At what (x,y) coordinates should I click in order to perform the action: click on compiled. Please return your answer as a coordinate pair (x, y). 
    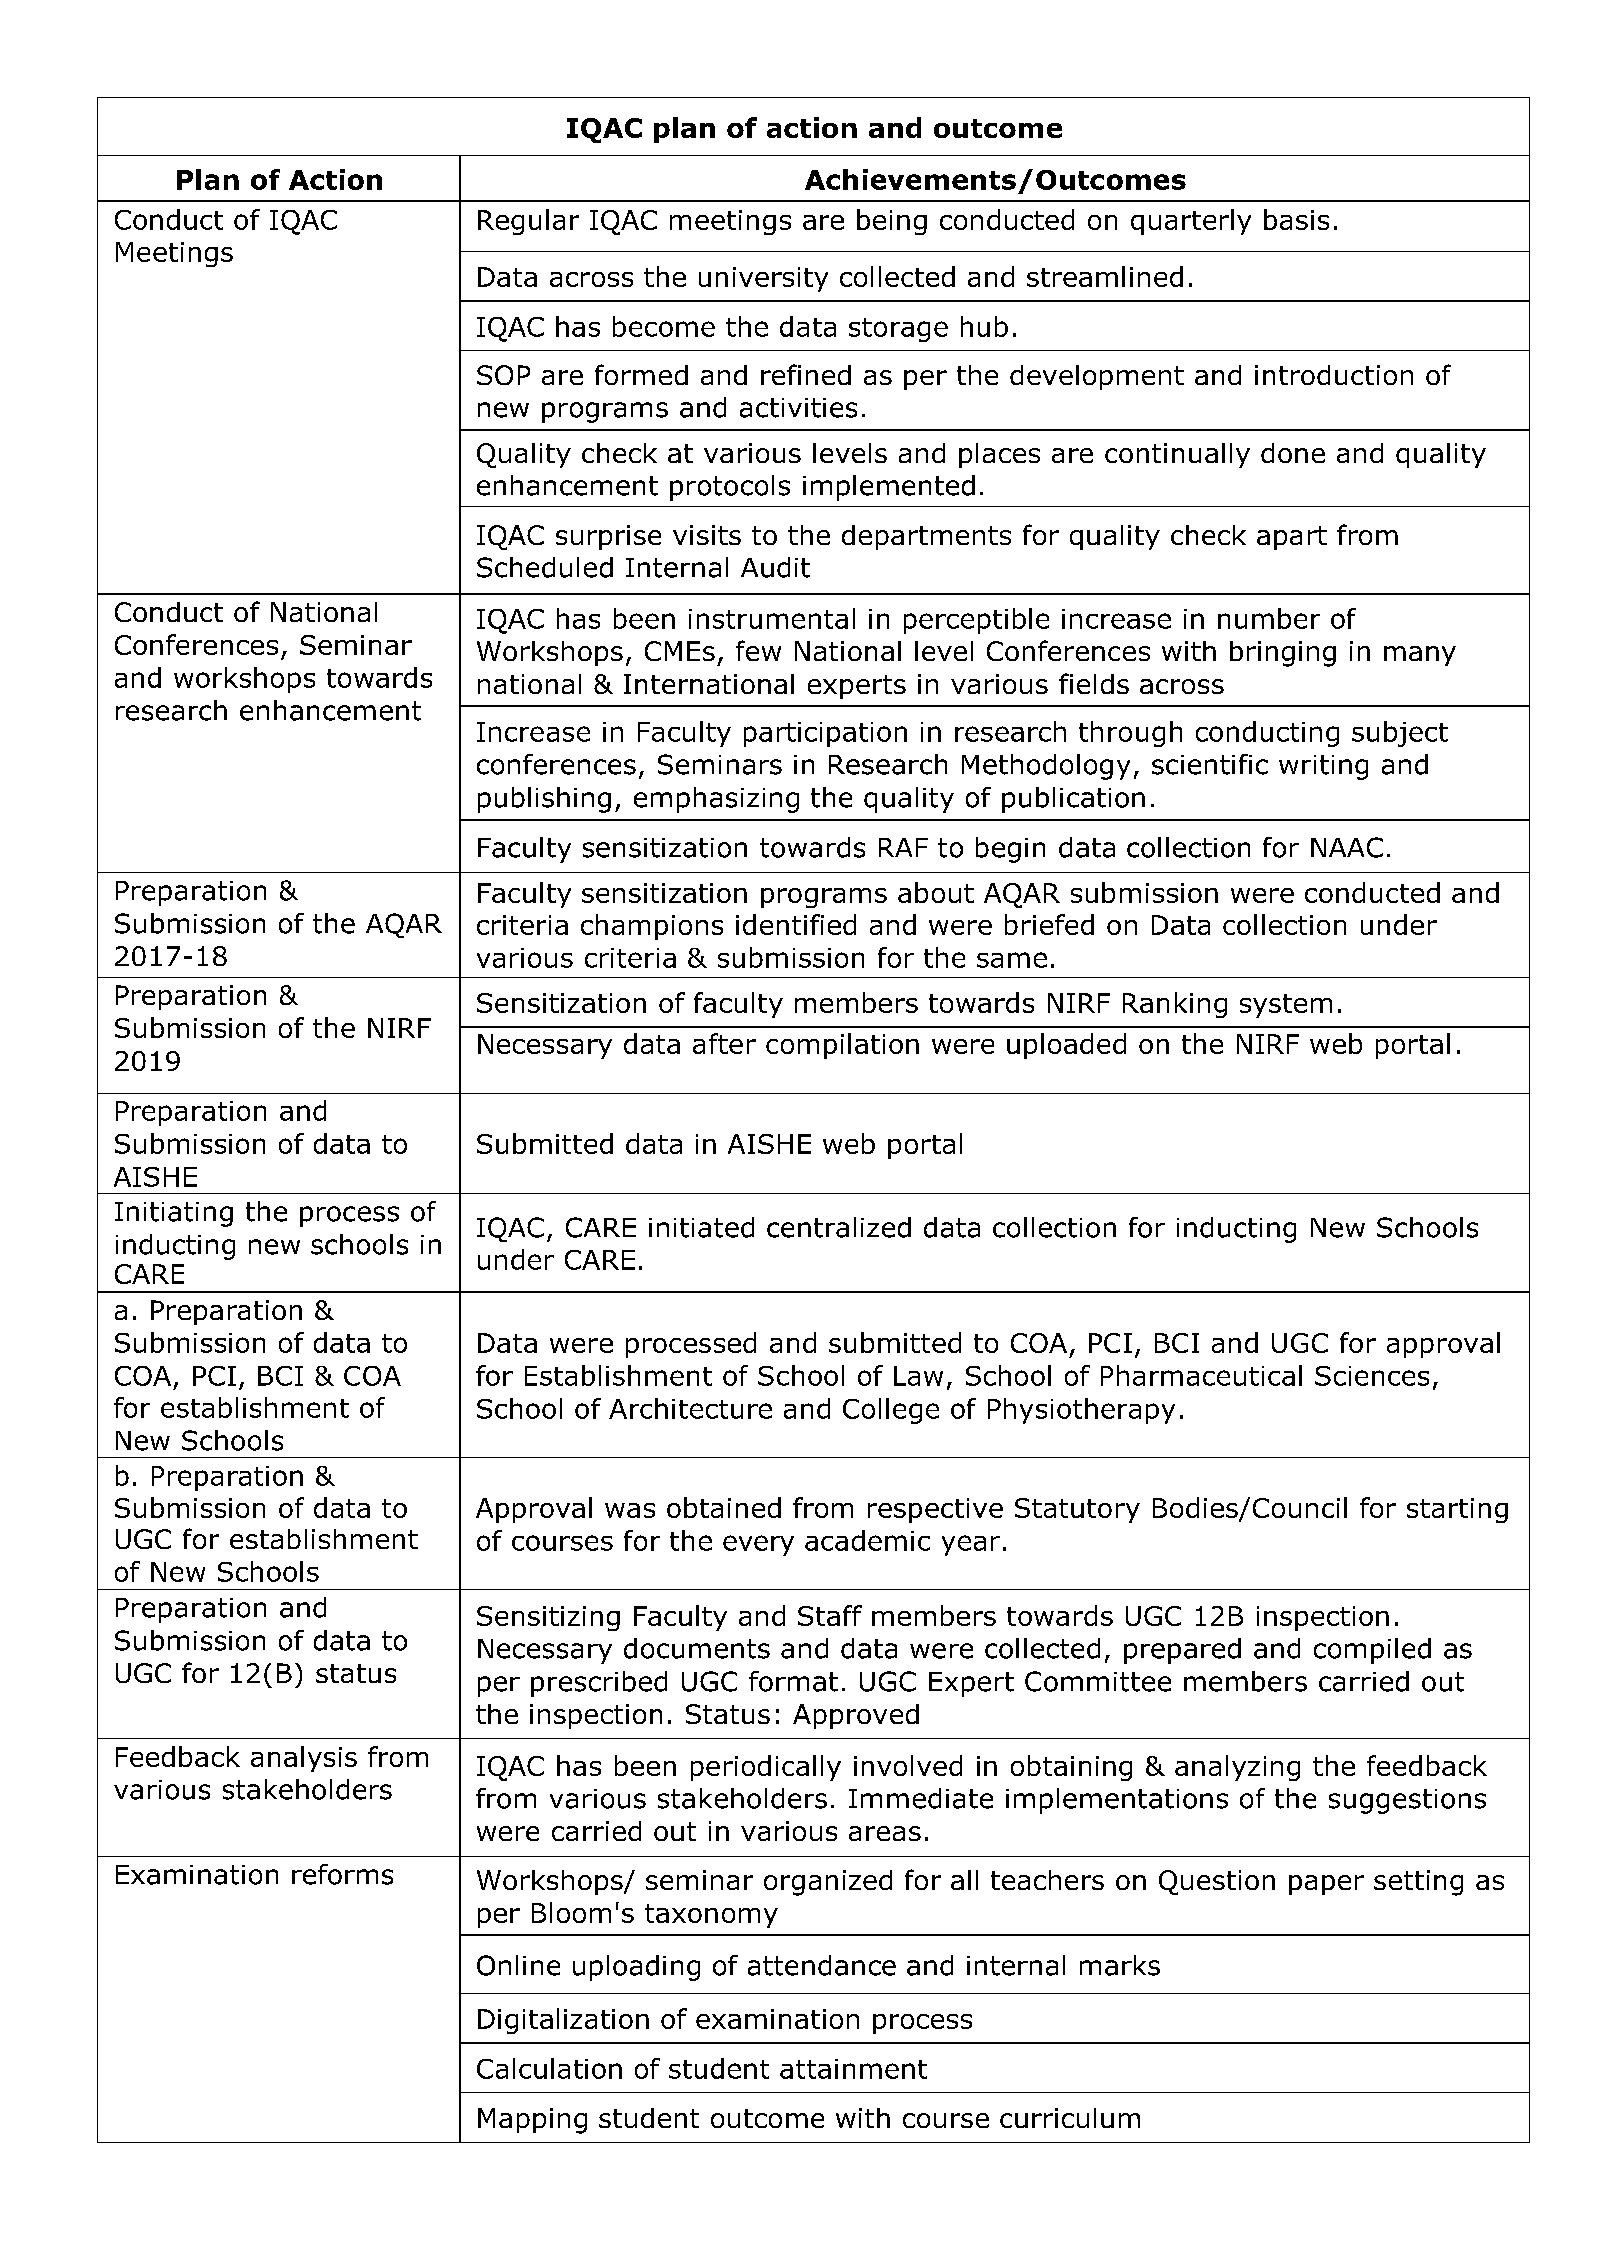
    Looking at the image, I should click on (1372, 1651).
